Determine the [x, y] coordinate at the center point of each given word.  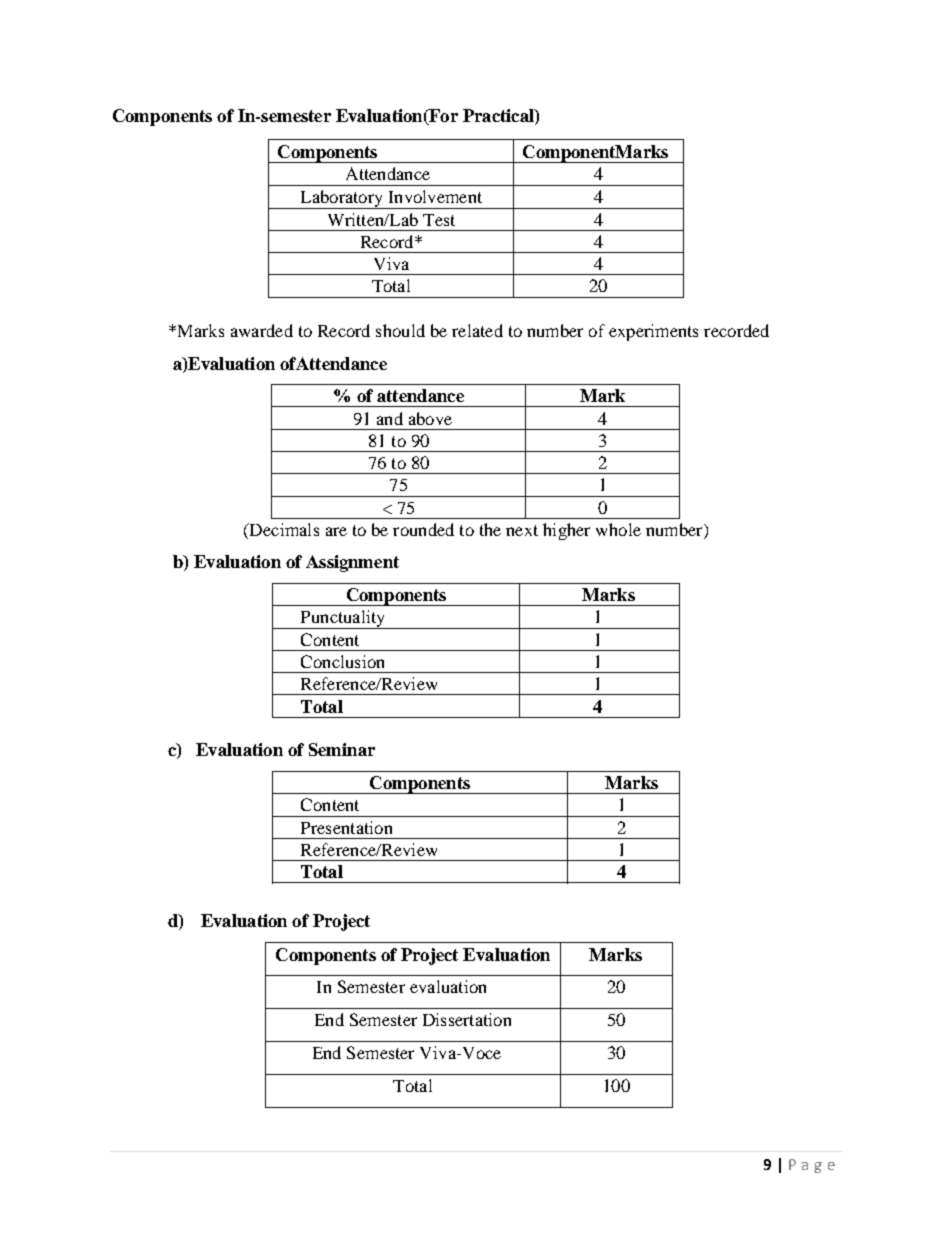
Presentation [346, 827]
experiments [653, 332]
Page [812, 1166]
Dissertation [467, 1019]
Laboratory [341, 199]
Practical [499, 117]
